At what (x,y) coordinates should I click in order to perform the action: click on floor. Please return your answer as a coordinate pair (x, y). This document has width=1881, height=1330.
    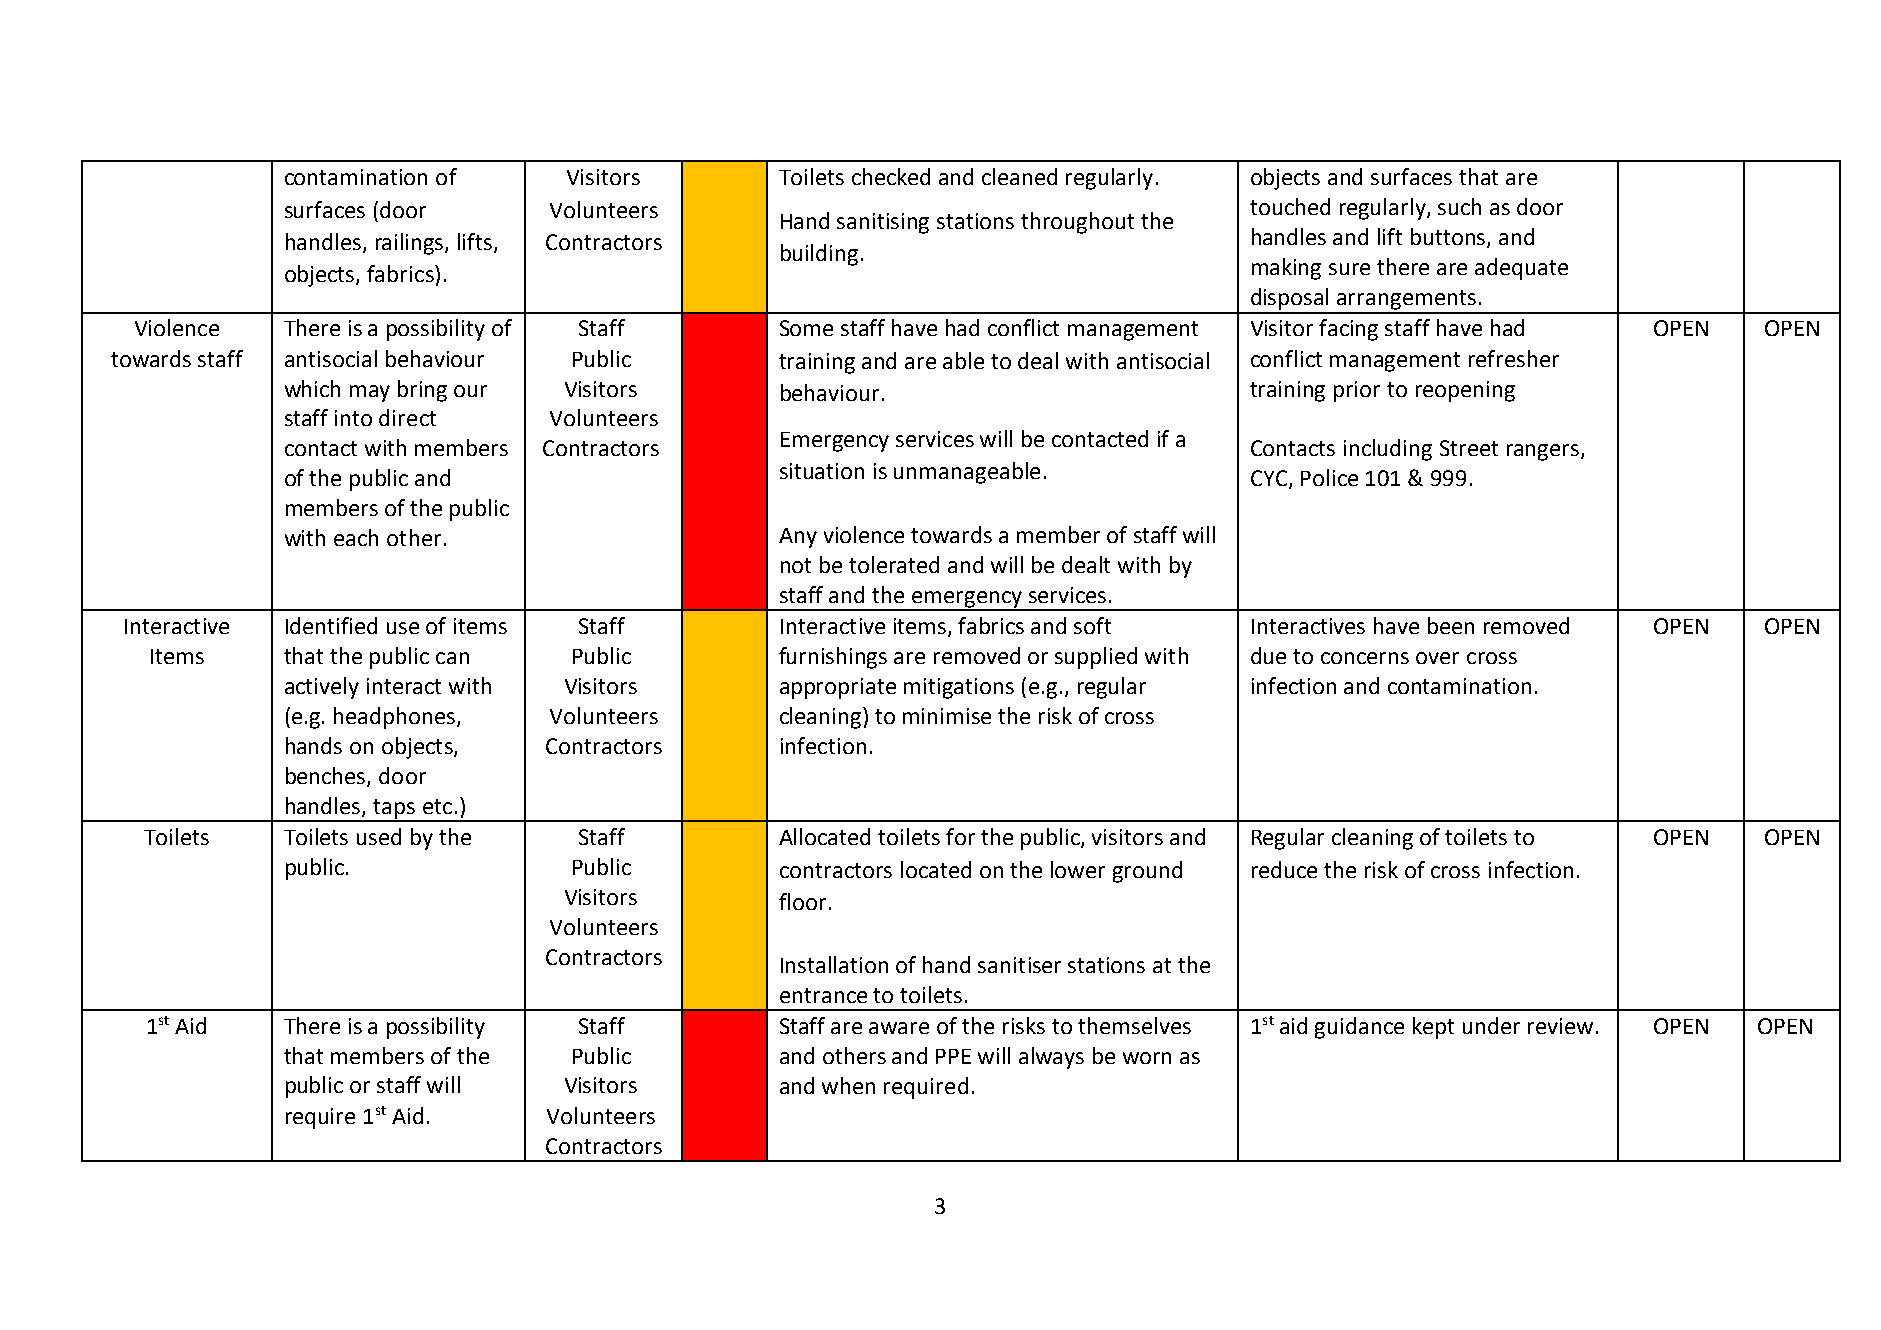
    Looking at the image, I should click on (802, 901).
